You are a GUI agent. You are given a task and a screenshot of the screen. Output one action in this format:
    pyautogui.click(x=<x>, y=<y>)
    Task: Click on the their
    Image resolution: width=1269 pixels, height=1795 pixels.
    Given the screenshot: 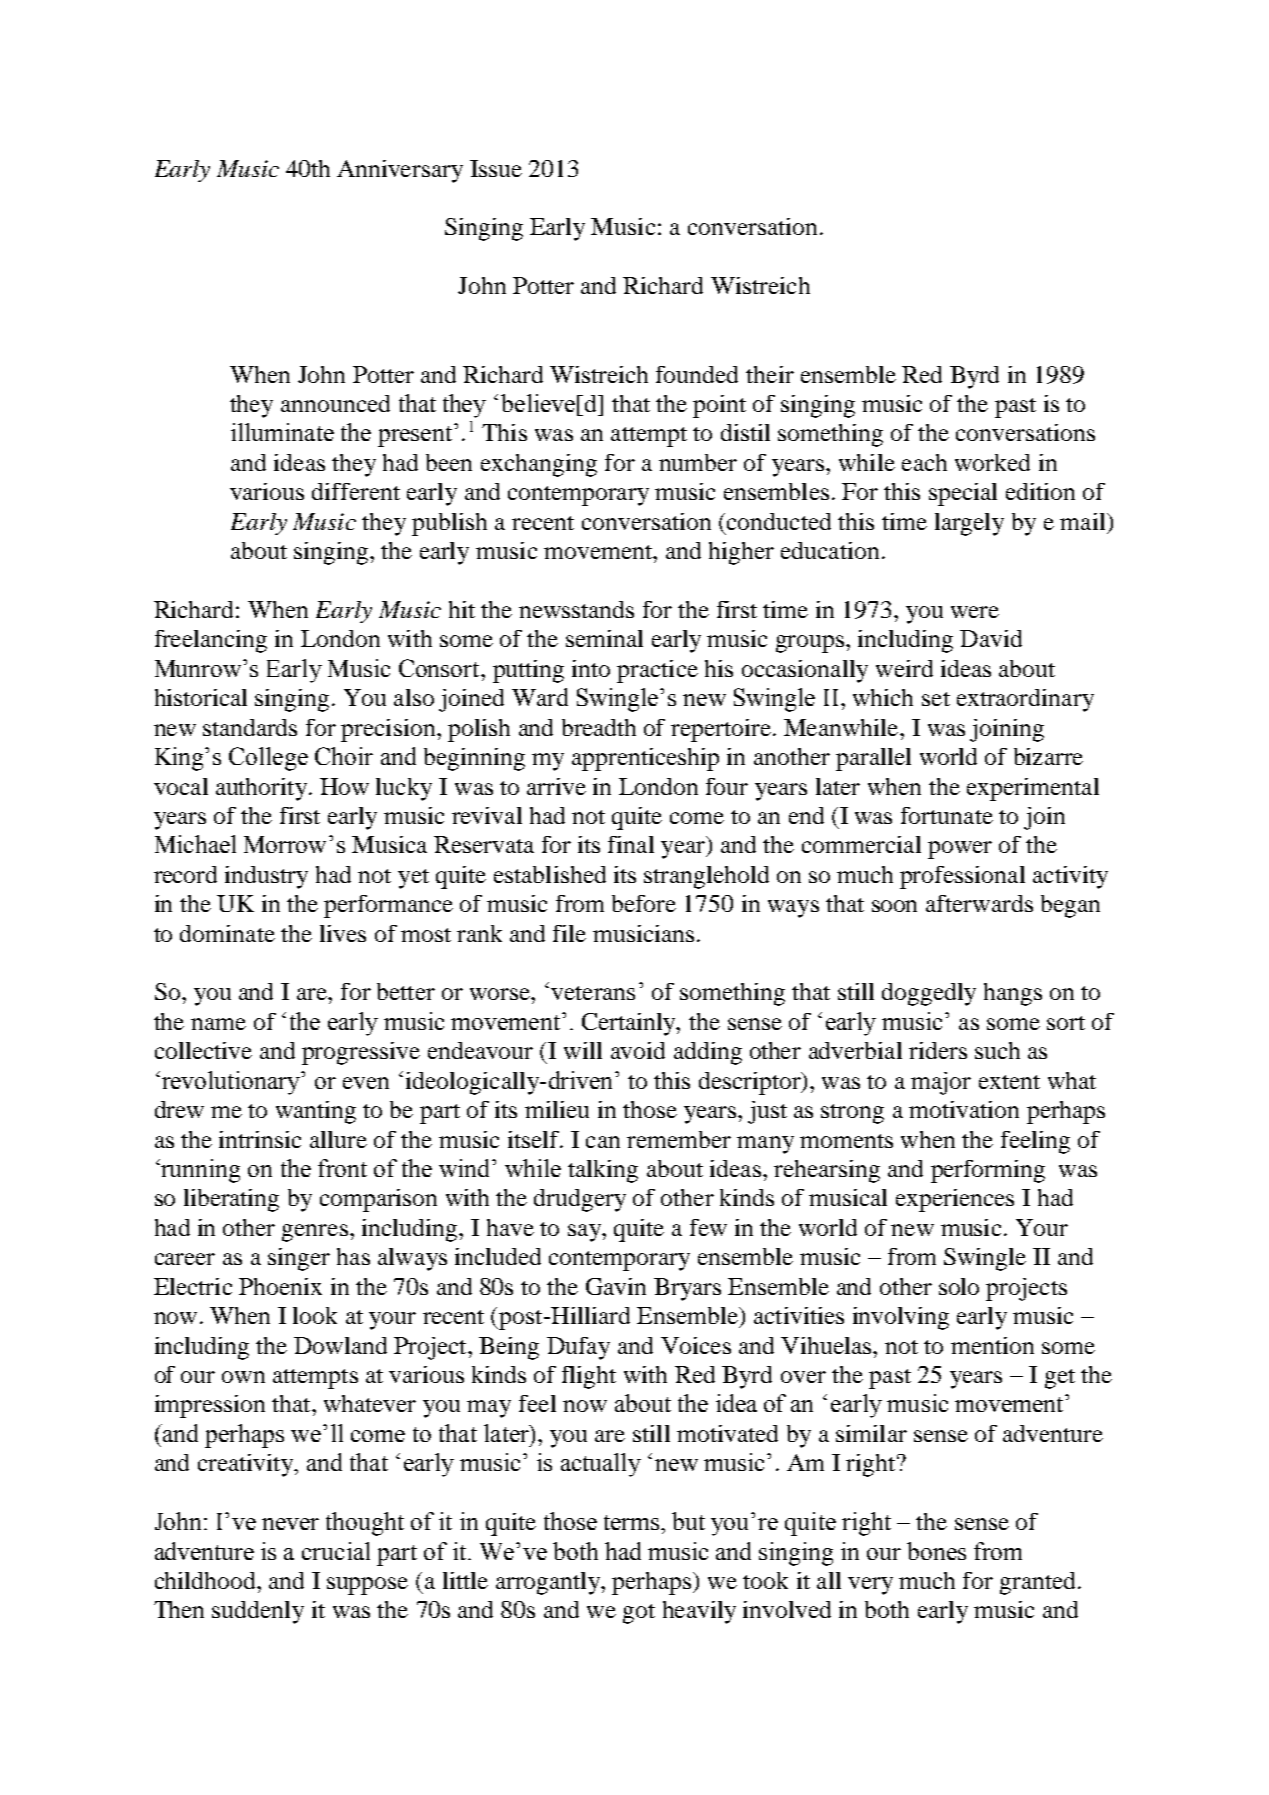 What is the action you would take?
    pyautogui.click(x=770, y=374)
